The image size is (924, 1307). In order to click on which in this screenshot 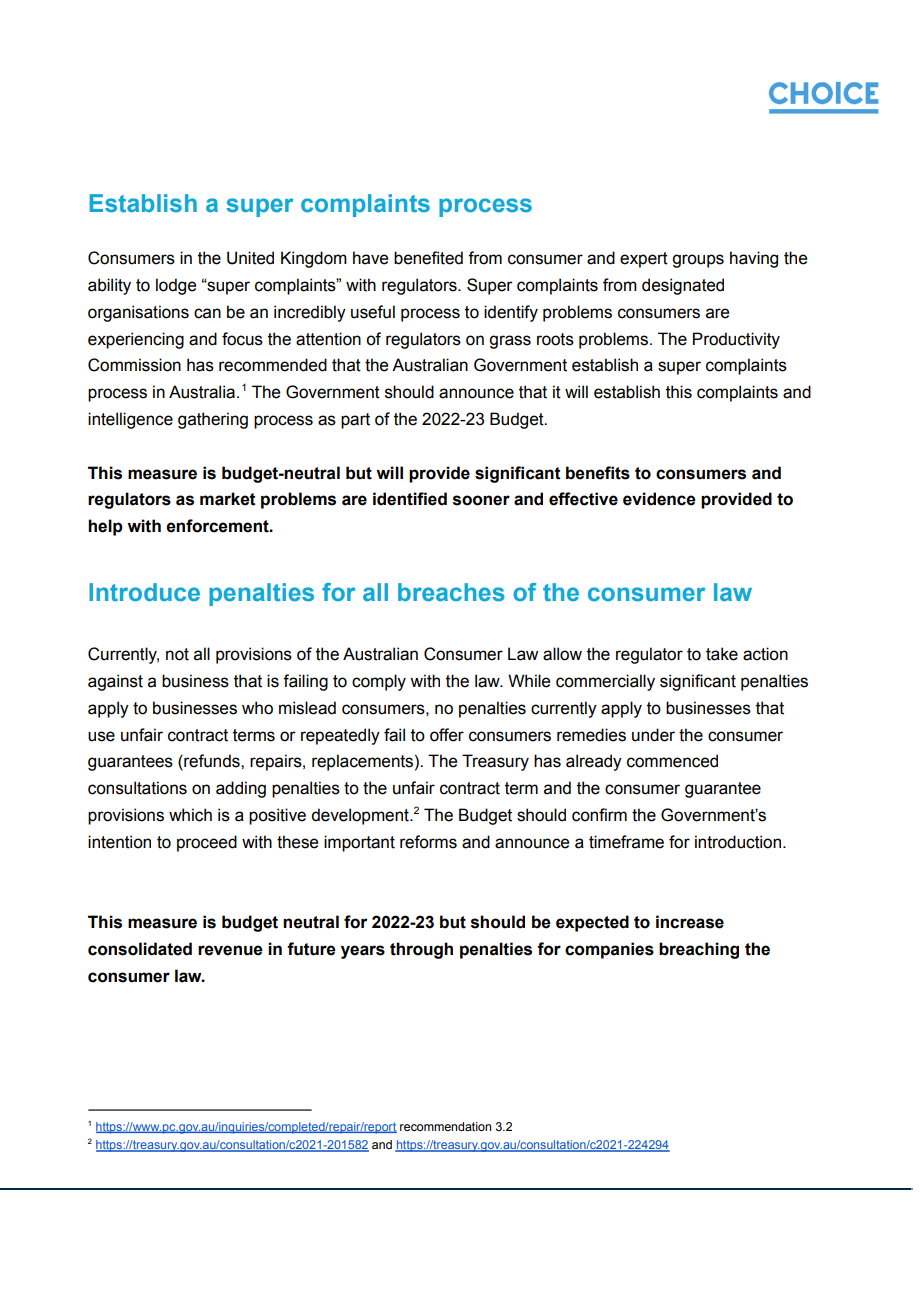, I will do `click(190, 815)`.
